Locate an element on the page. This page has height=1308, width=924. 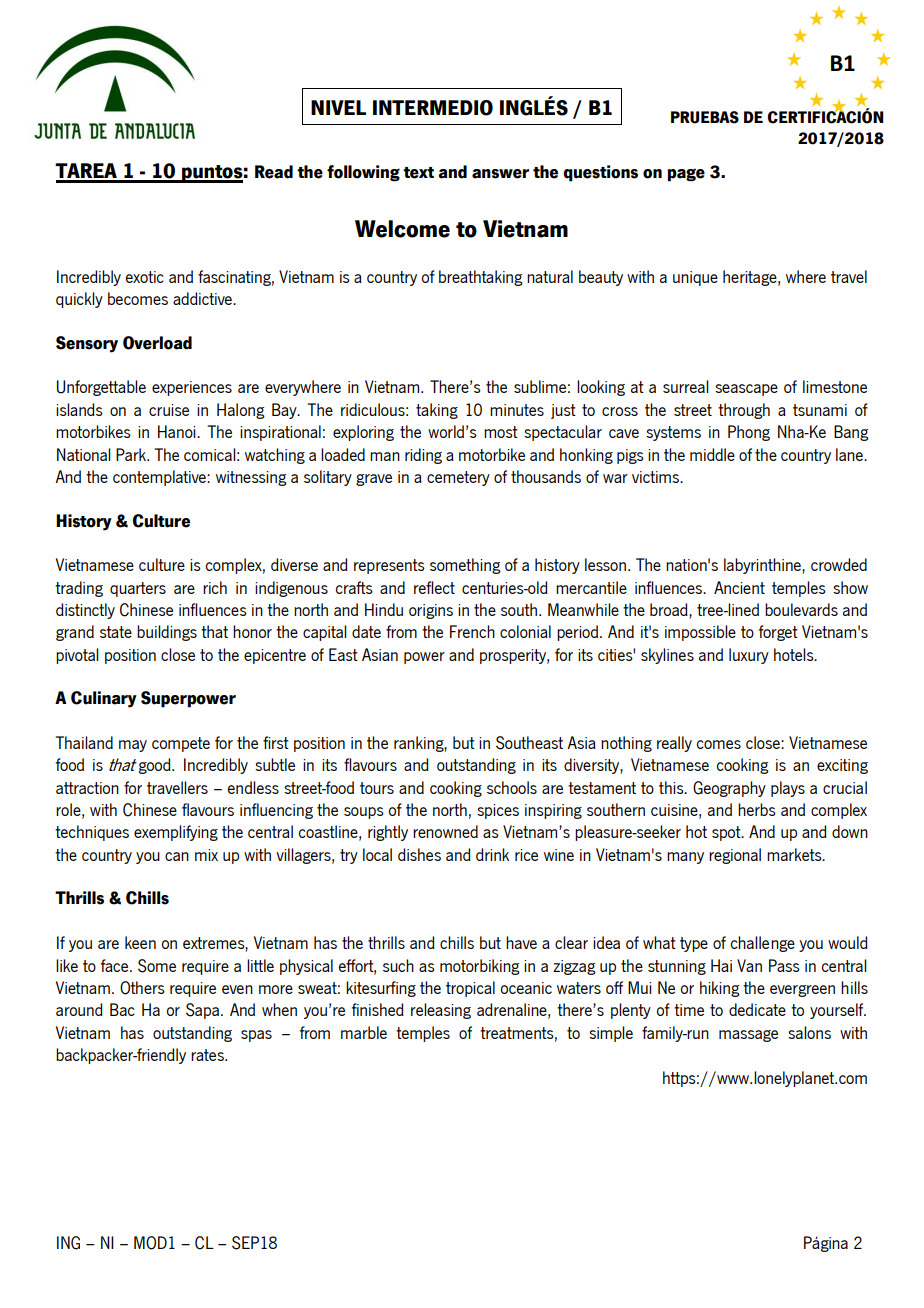
origins is located at coordinates (431, 611).
